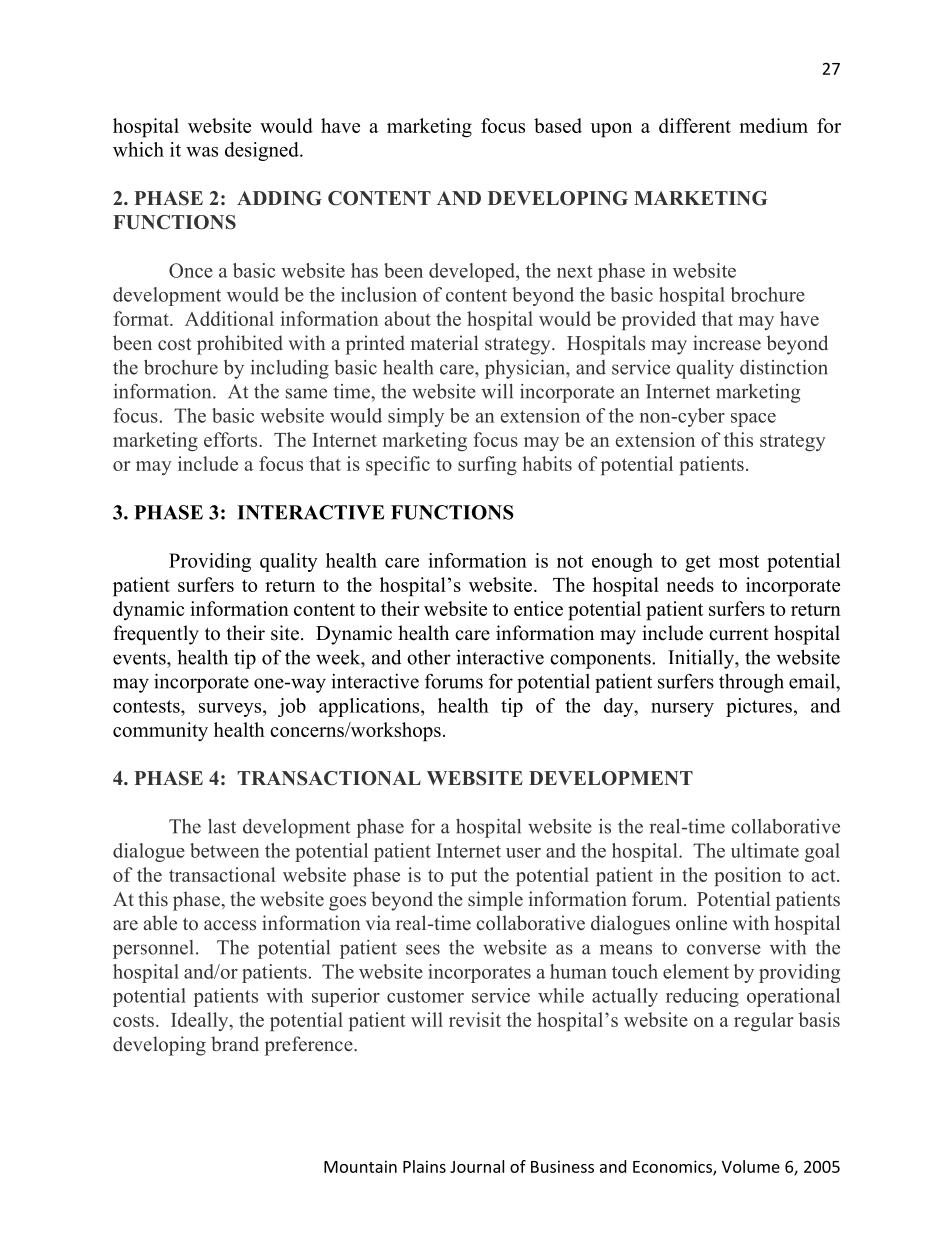 This screenshot has width=952, height=1233. I want to click on frequently, so click(156, 635).
